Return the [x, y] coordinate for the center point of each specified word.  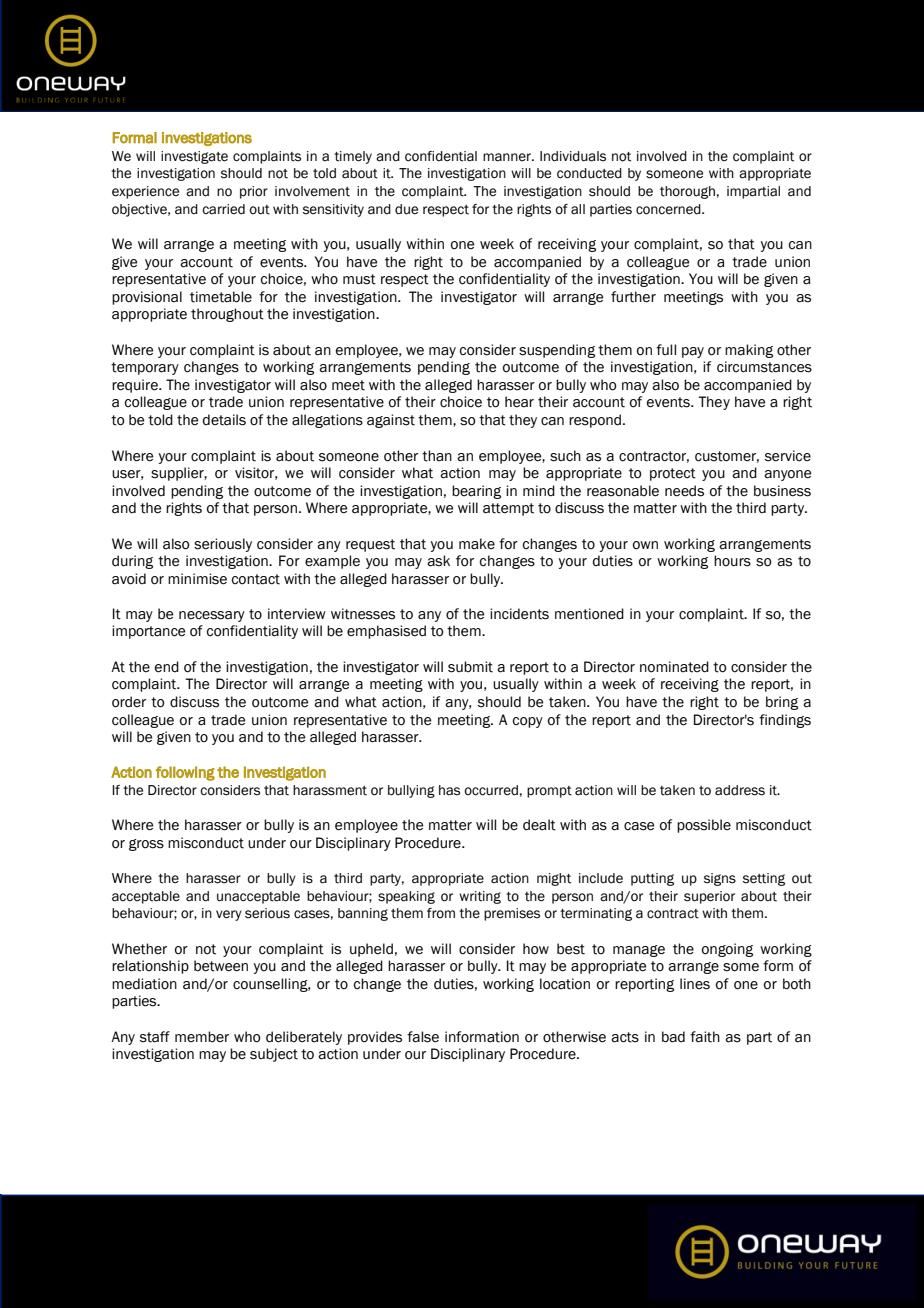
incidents [519, 614]
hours [732, 561]
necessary [212, 616]
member [202, 1037]
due [406, 209]
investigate [194, 157]
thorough [687, 192]
